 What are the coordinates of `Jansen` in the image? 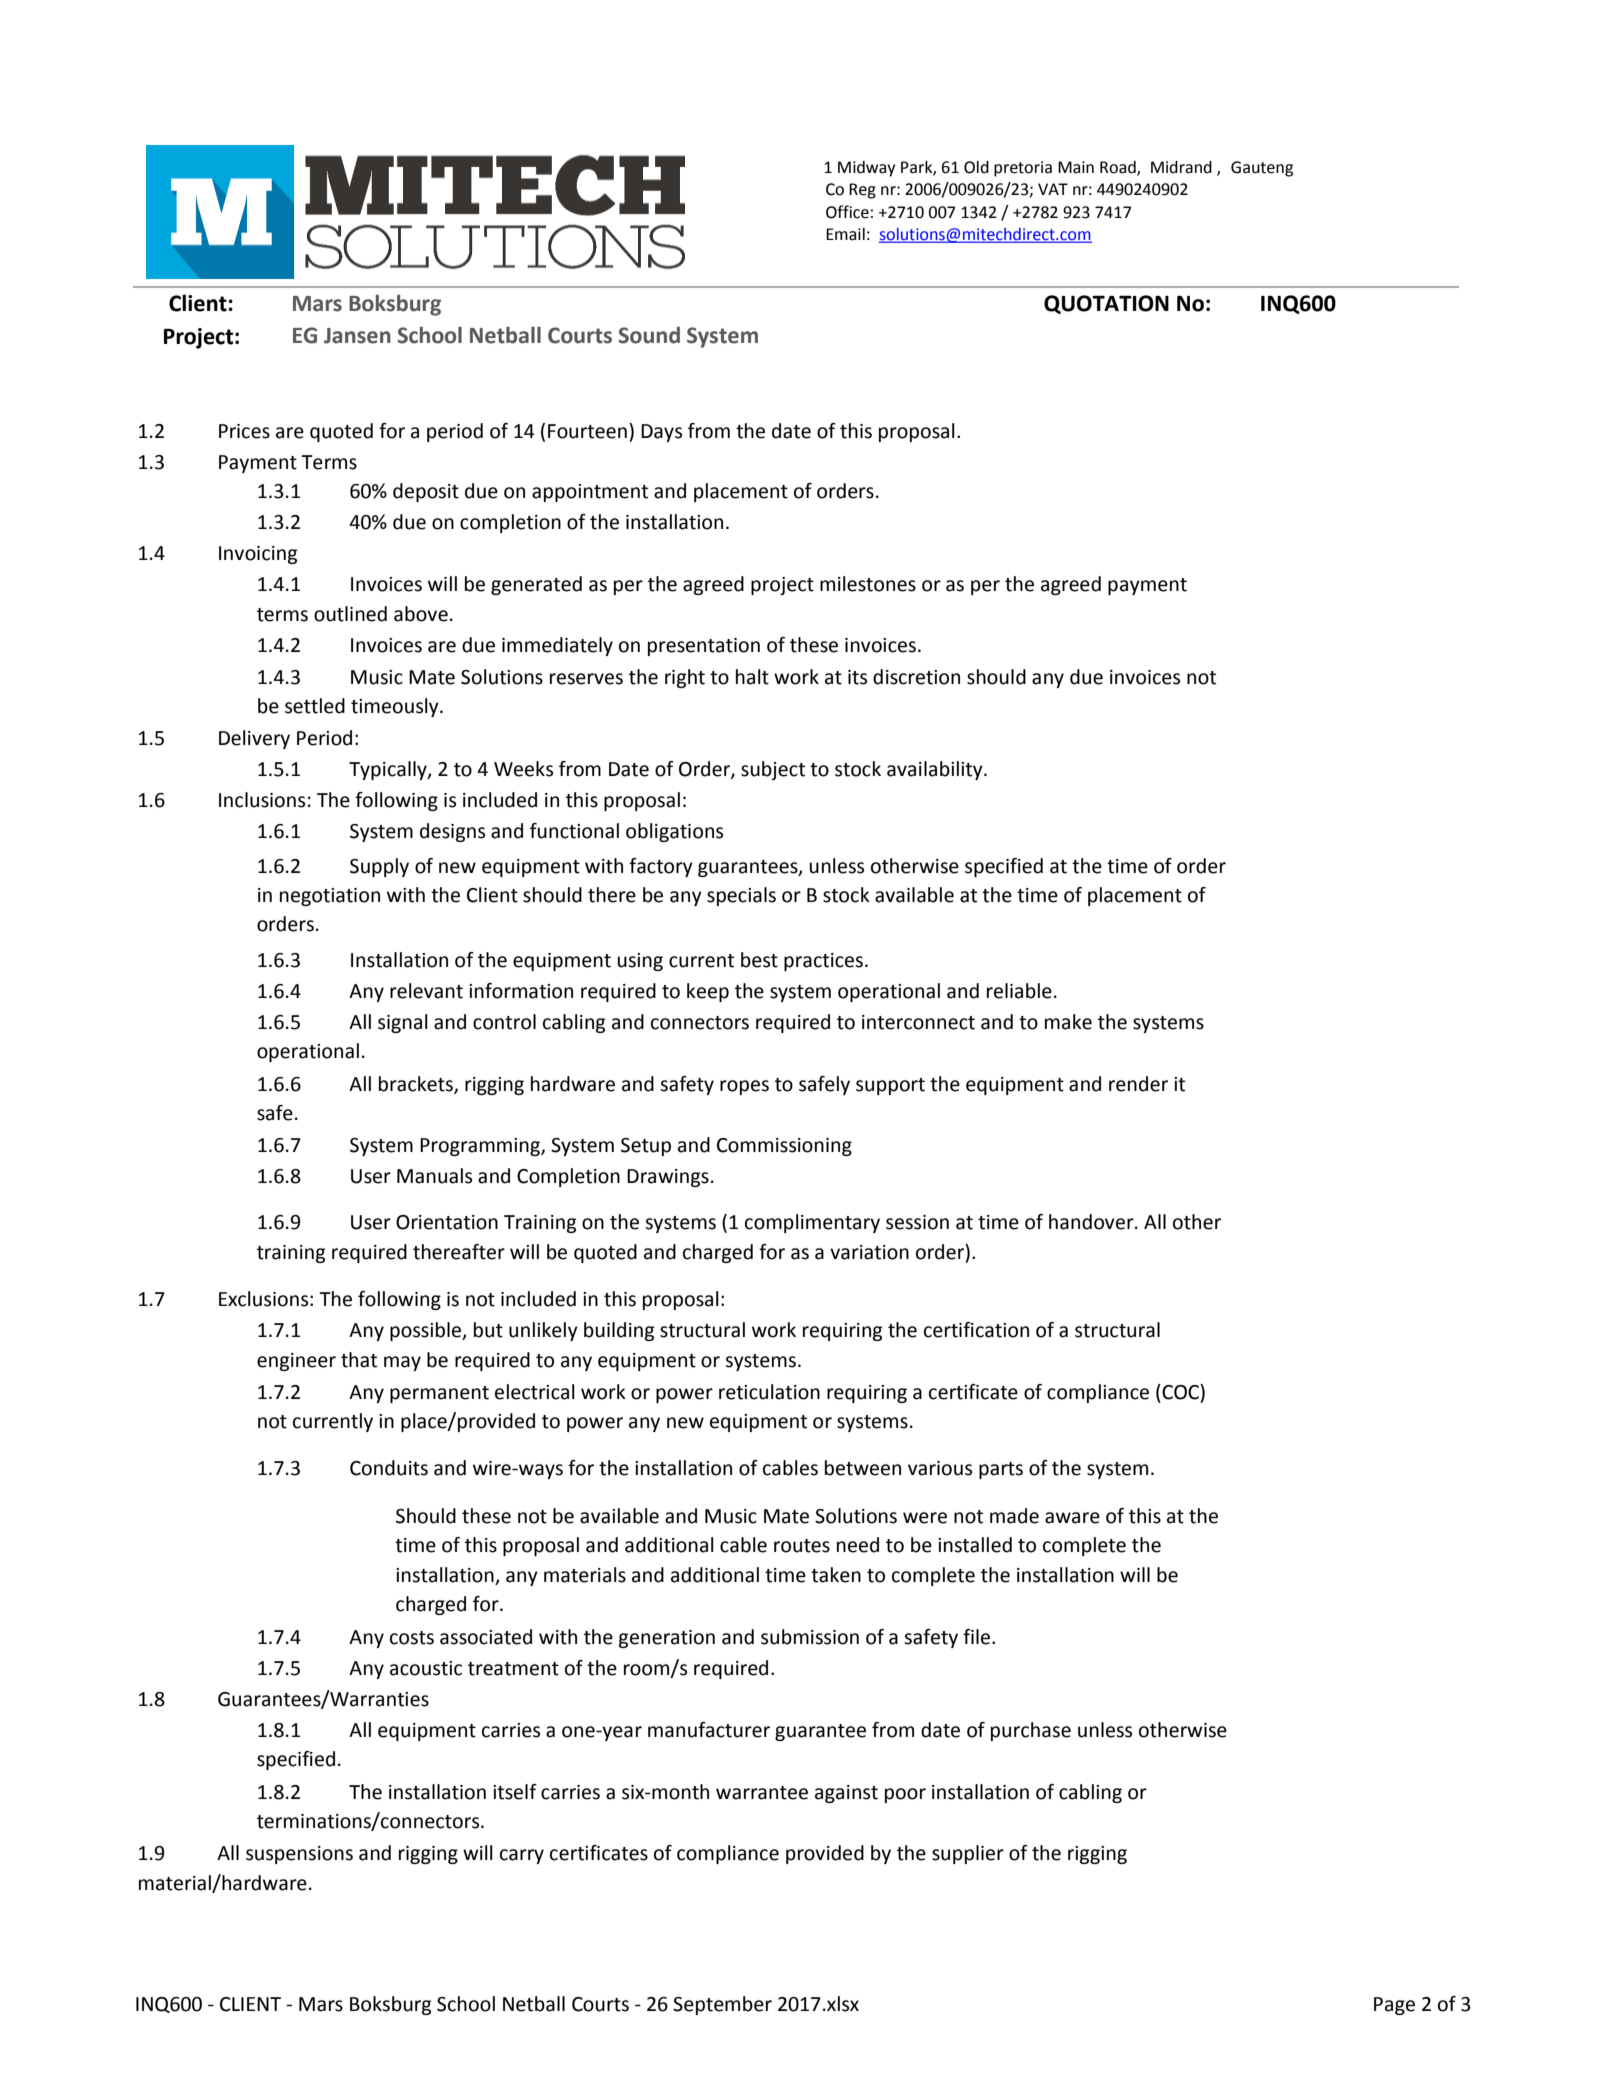 It's located at (357, 336).
